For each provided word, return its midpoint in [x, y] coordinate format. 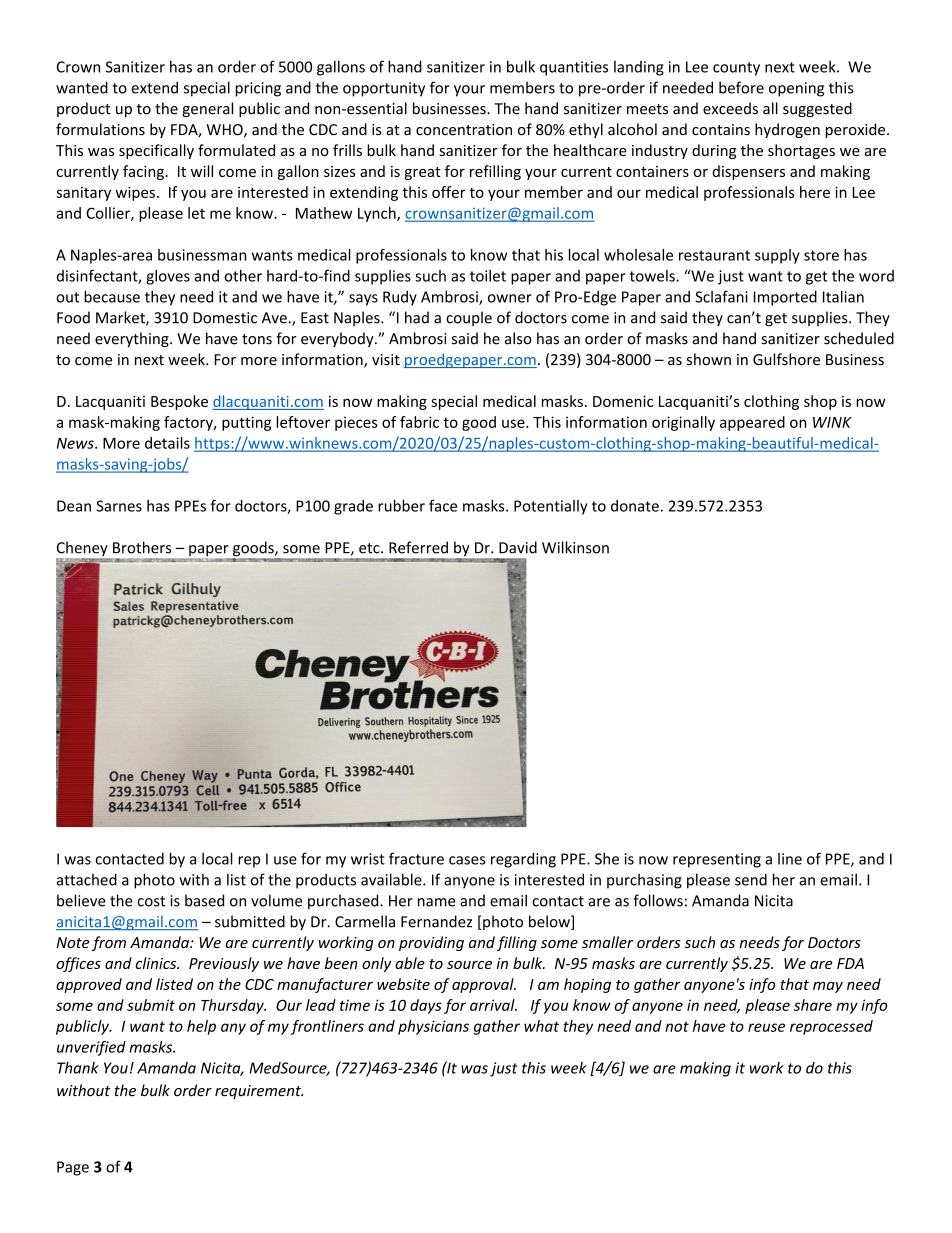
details [167, 443]
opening [796, 89]
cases [467, 860]
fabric [419, 422]
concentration [464, 130]
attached [86, 879]
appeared [752, 423]
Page [73, 1168]
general [207, 109]
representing [717, 860]
